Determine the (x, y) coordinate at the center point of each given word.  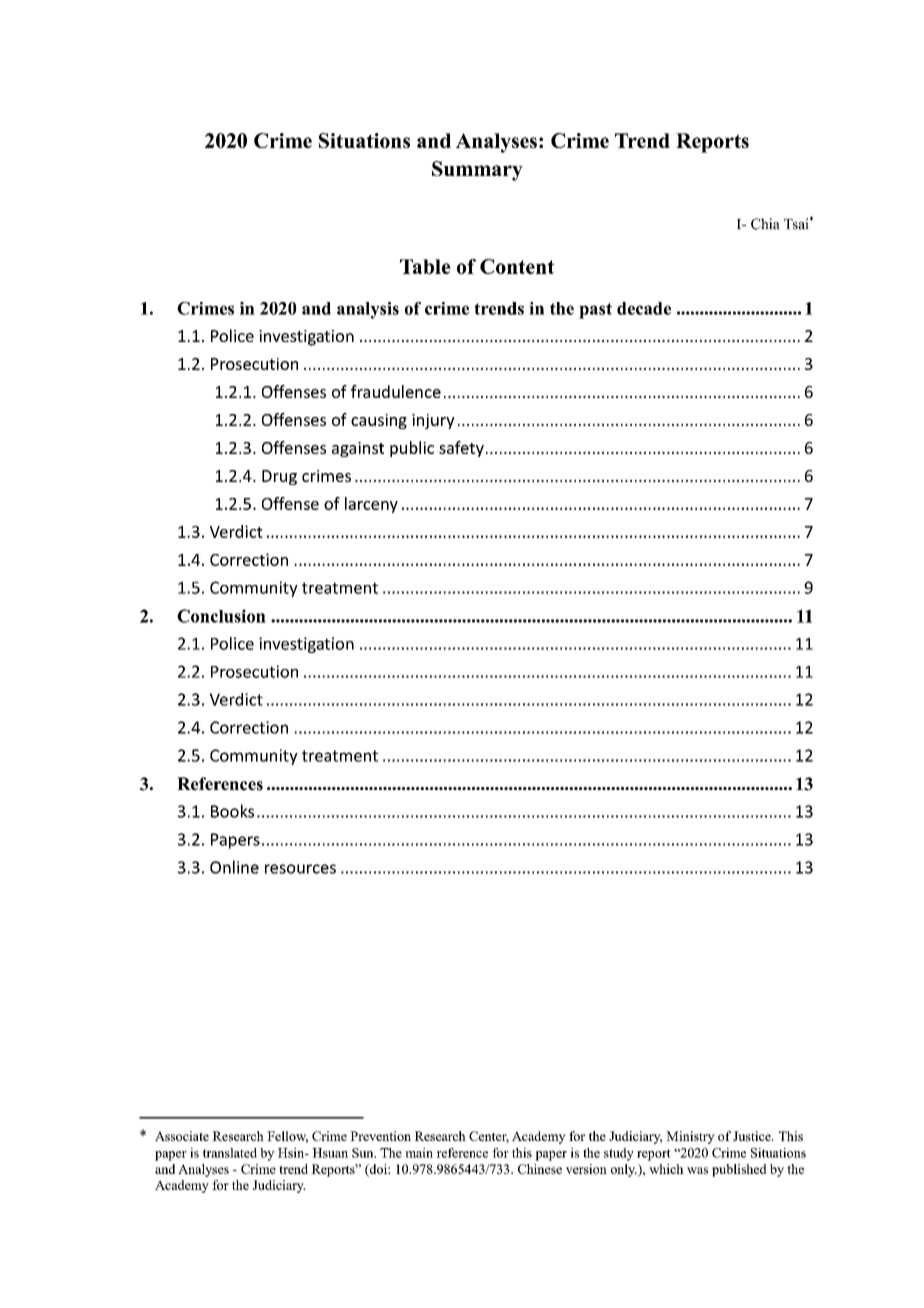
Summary (477, 171)
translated (230, 1153)
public (412, 449)
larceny (371, 505)
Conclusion (221, 616)
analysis (368, 310)
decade (644, 308)
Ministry (690, 1137)
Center (489, 1137)
